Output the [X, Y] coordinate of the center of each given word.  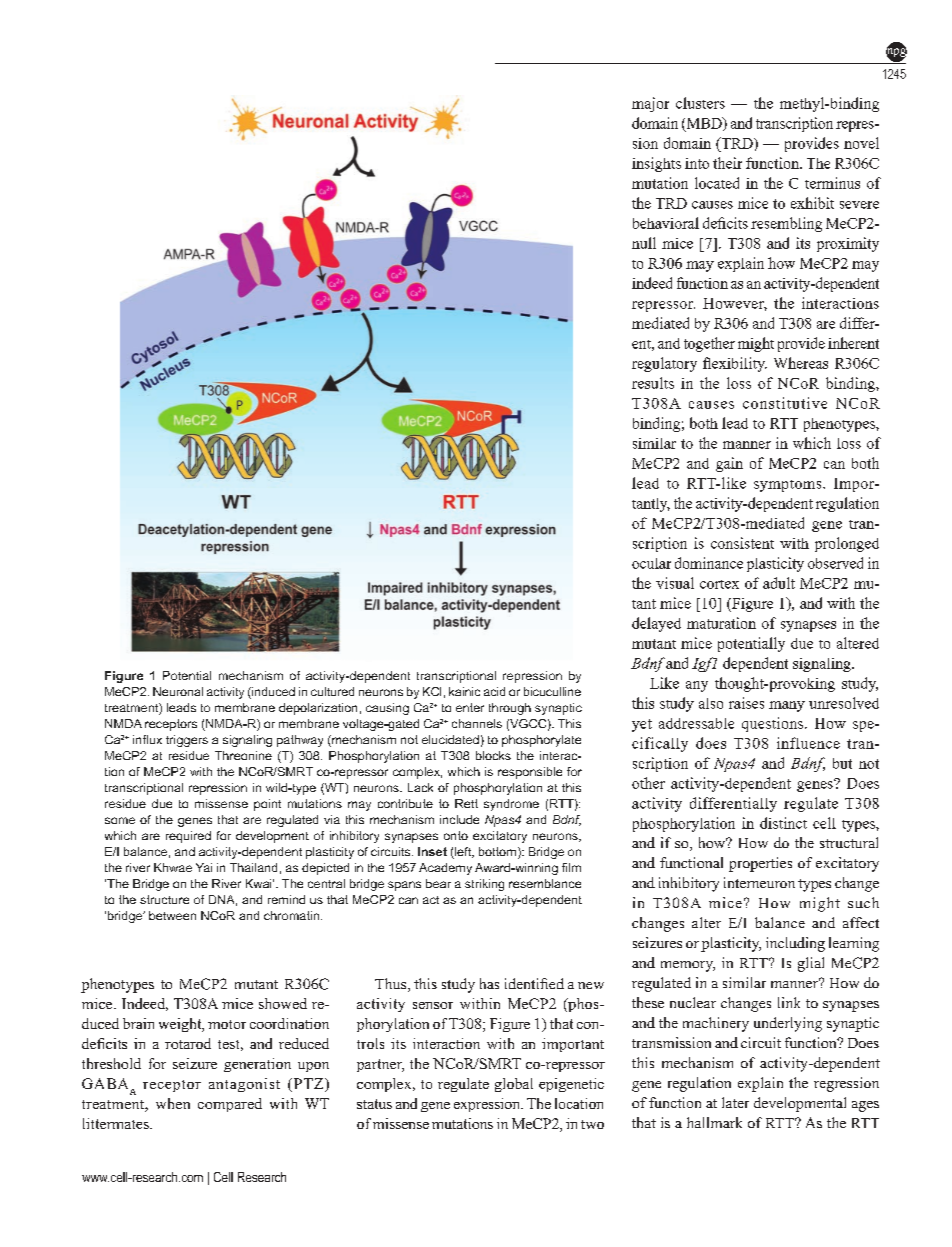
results [653, 383]
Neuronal [178, 691]
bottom [499, 853]
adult [779, 583]
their [727, 163]
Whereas [801, 363]
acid [494, 691]
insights [656, 164]
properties [760, 864]
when [173, 1103]
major [650, 104]
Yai [204, 867]
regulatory [664, 364]
